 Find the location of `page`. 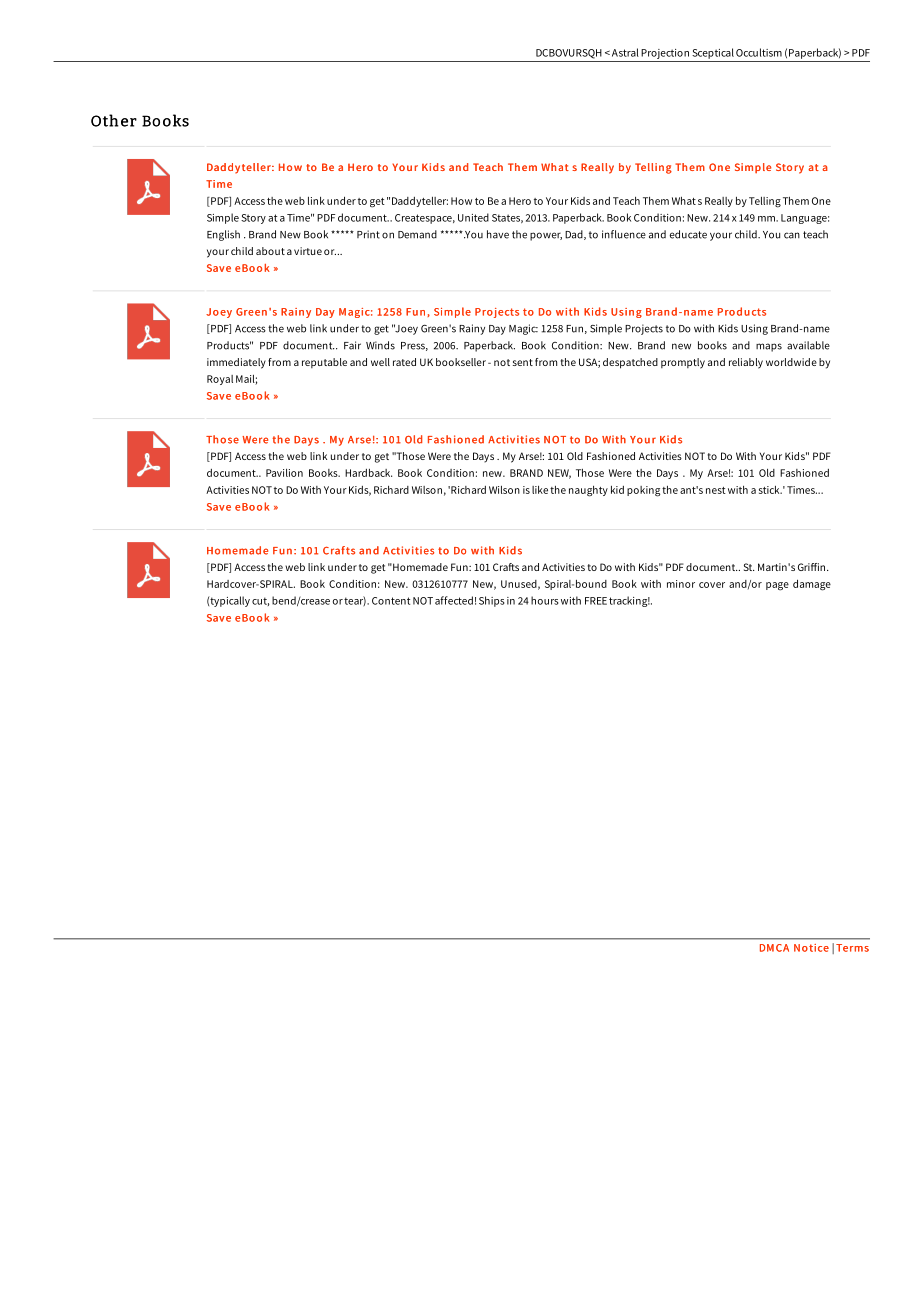

page is located at coordinates (777, 586).
